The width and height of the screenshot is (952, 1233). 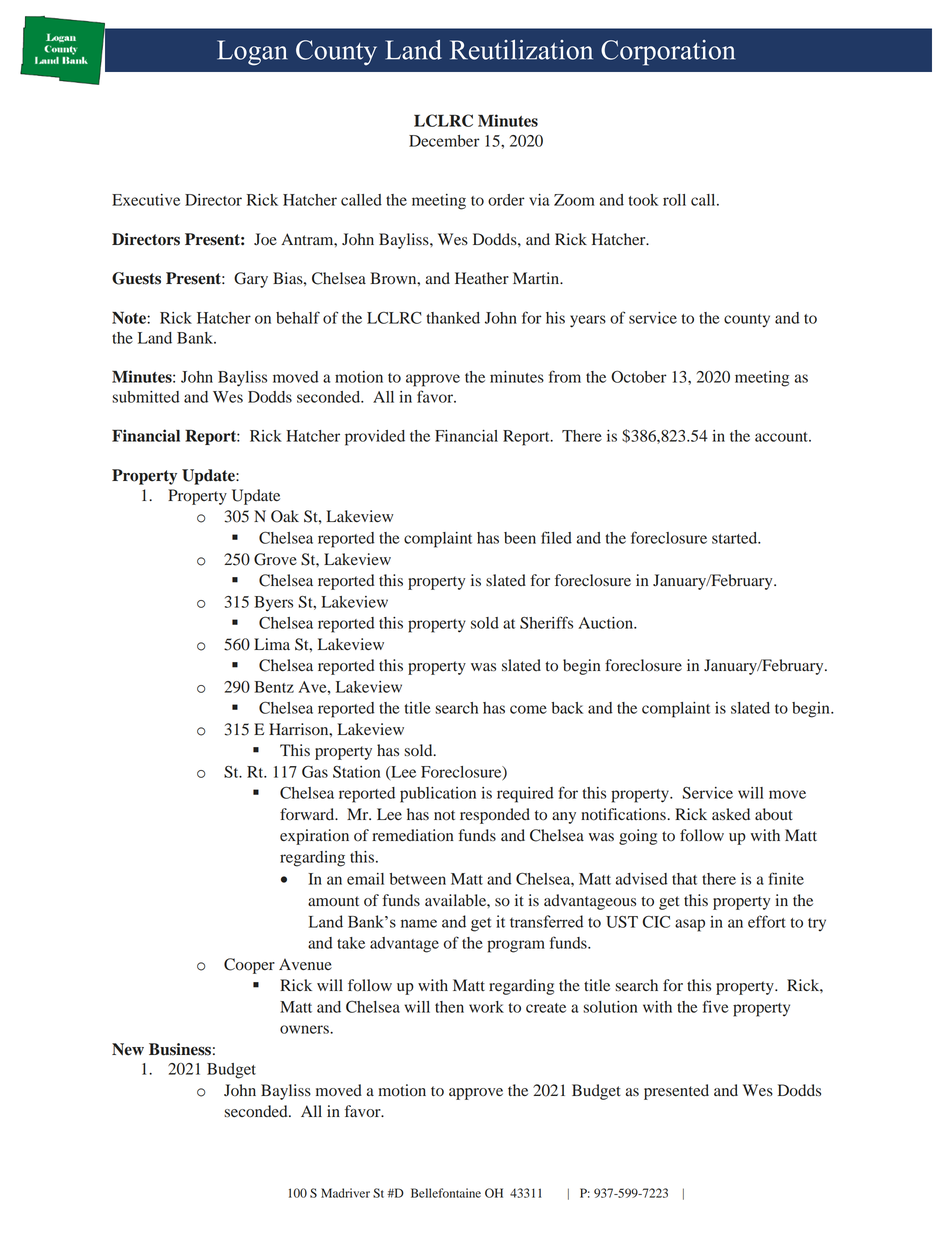 What do you see at coordinates (252, 53) in the screenshot?
I see `Logan` at bounding box center [252, 53].
